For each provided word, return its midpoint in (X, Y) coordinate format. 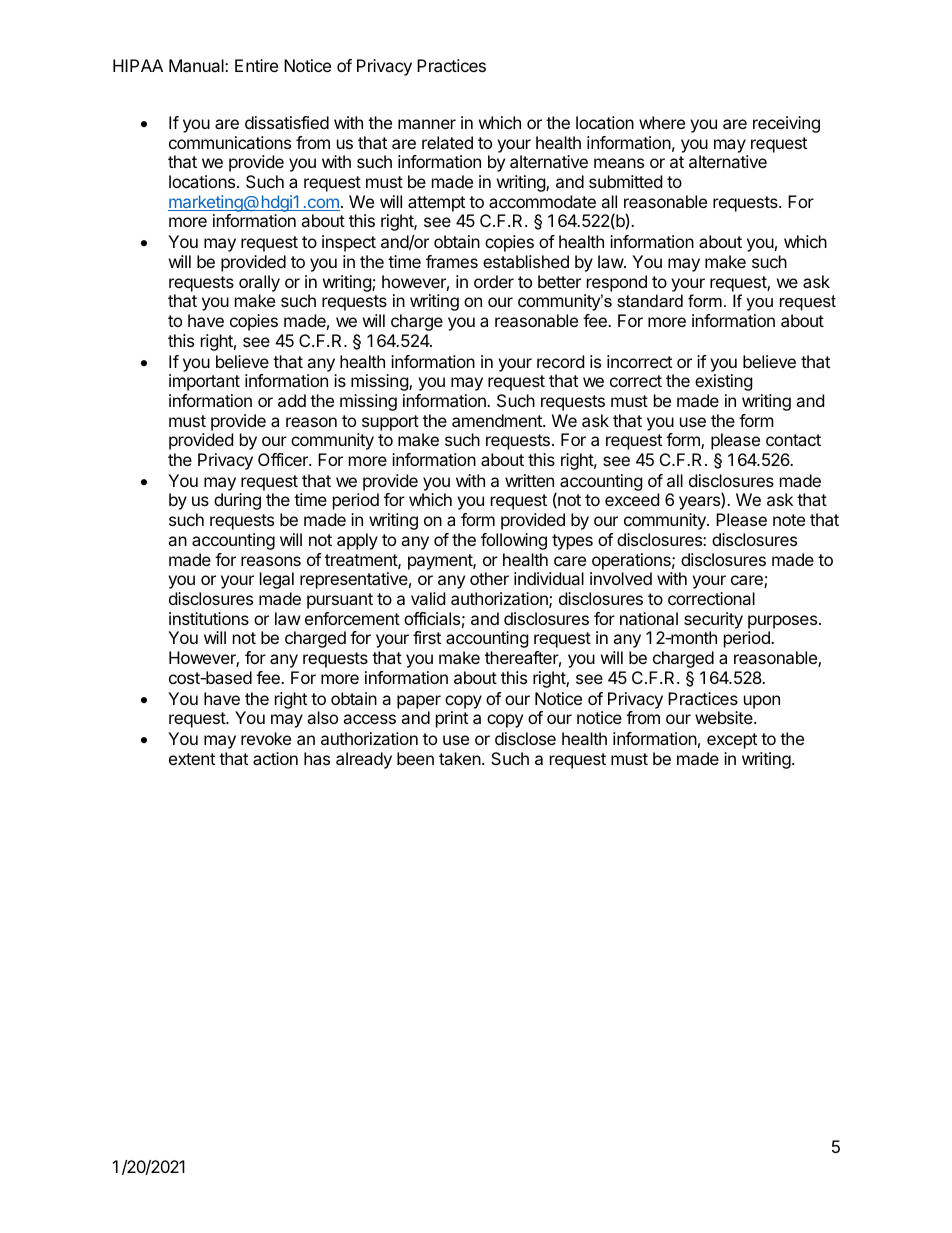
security (713, 620)
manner (427, 124)
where (662, 122)
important (204, 382)
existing (724, 382)
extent (192, 759)
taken (461, 758)
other (489, 578)
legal (277, 580)
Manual (197, 65)
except (732, 741)
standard (650, 300)
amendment (498, 420)
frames (452, 261)
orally (259, 283)
